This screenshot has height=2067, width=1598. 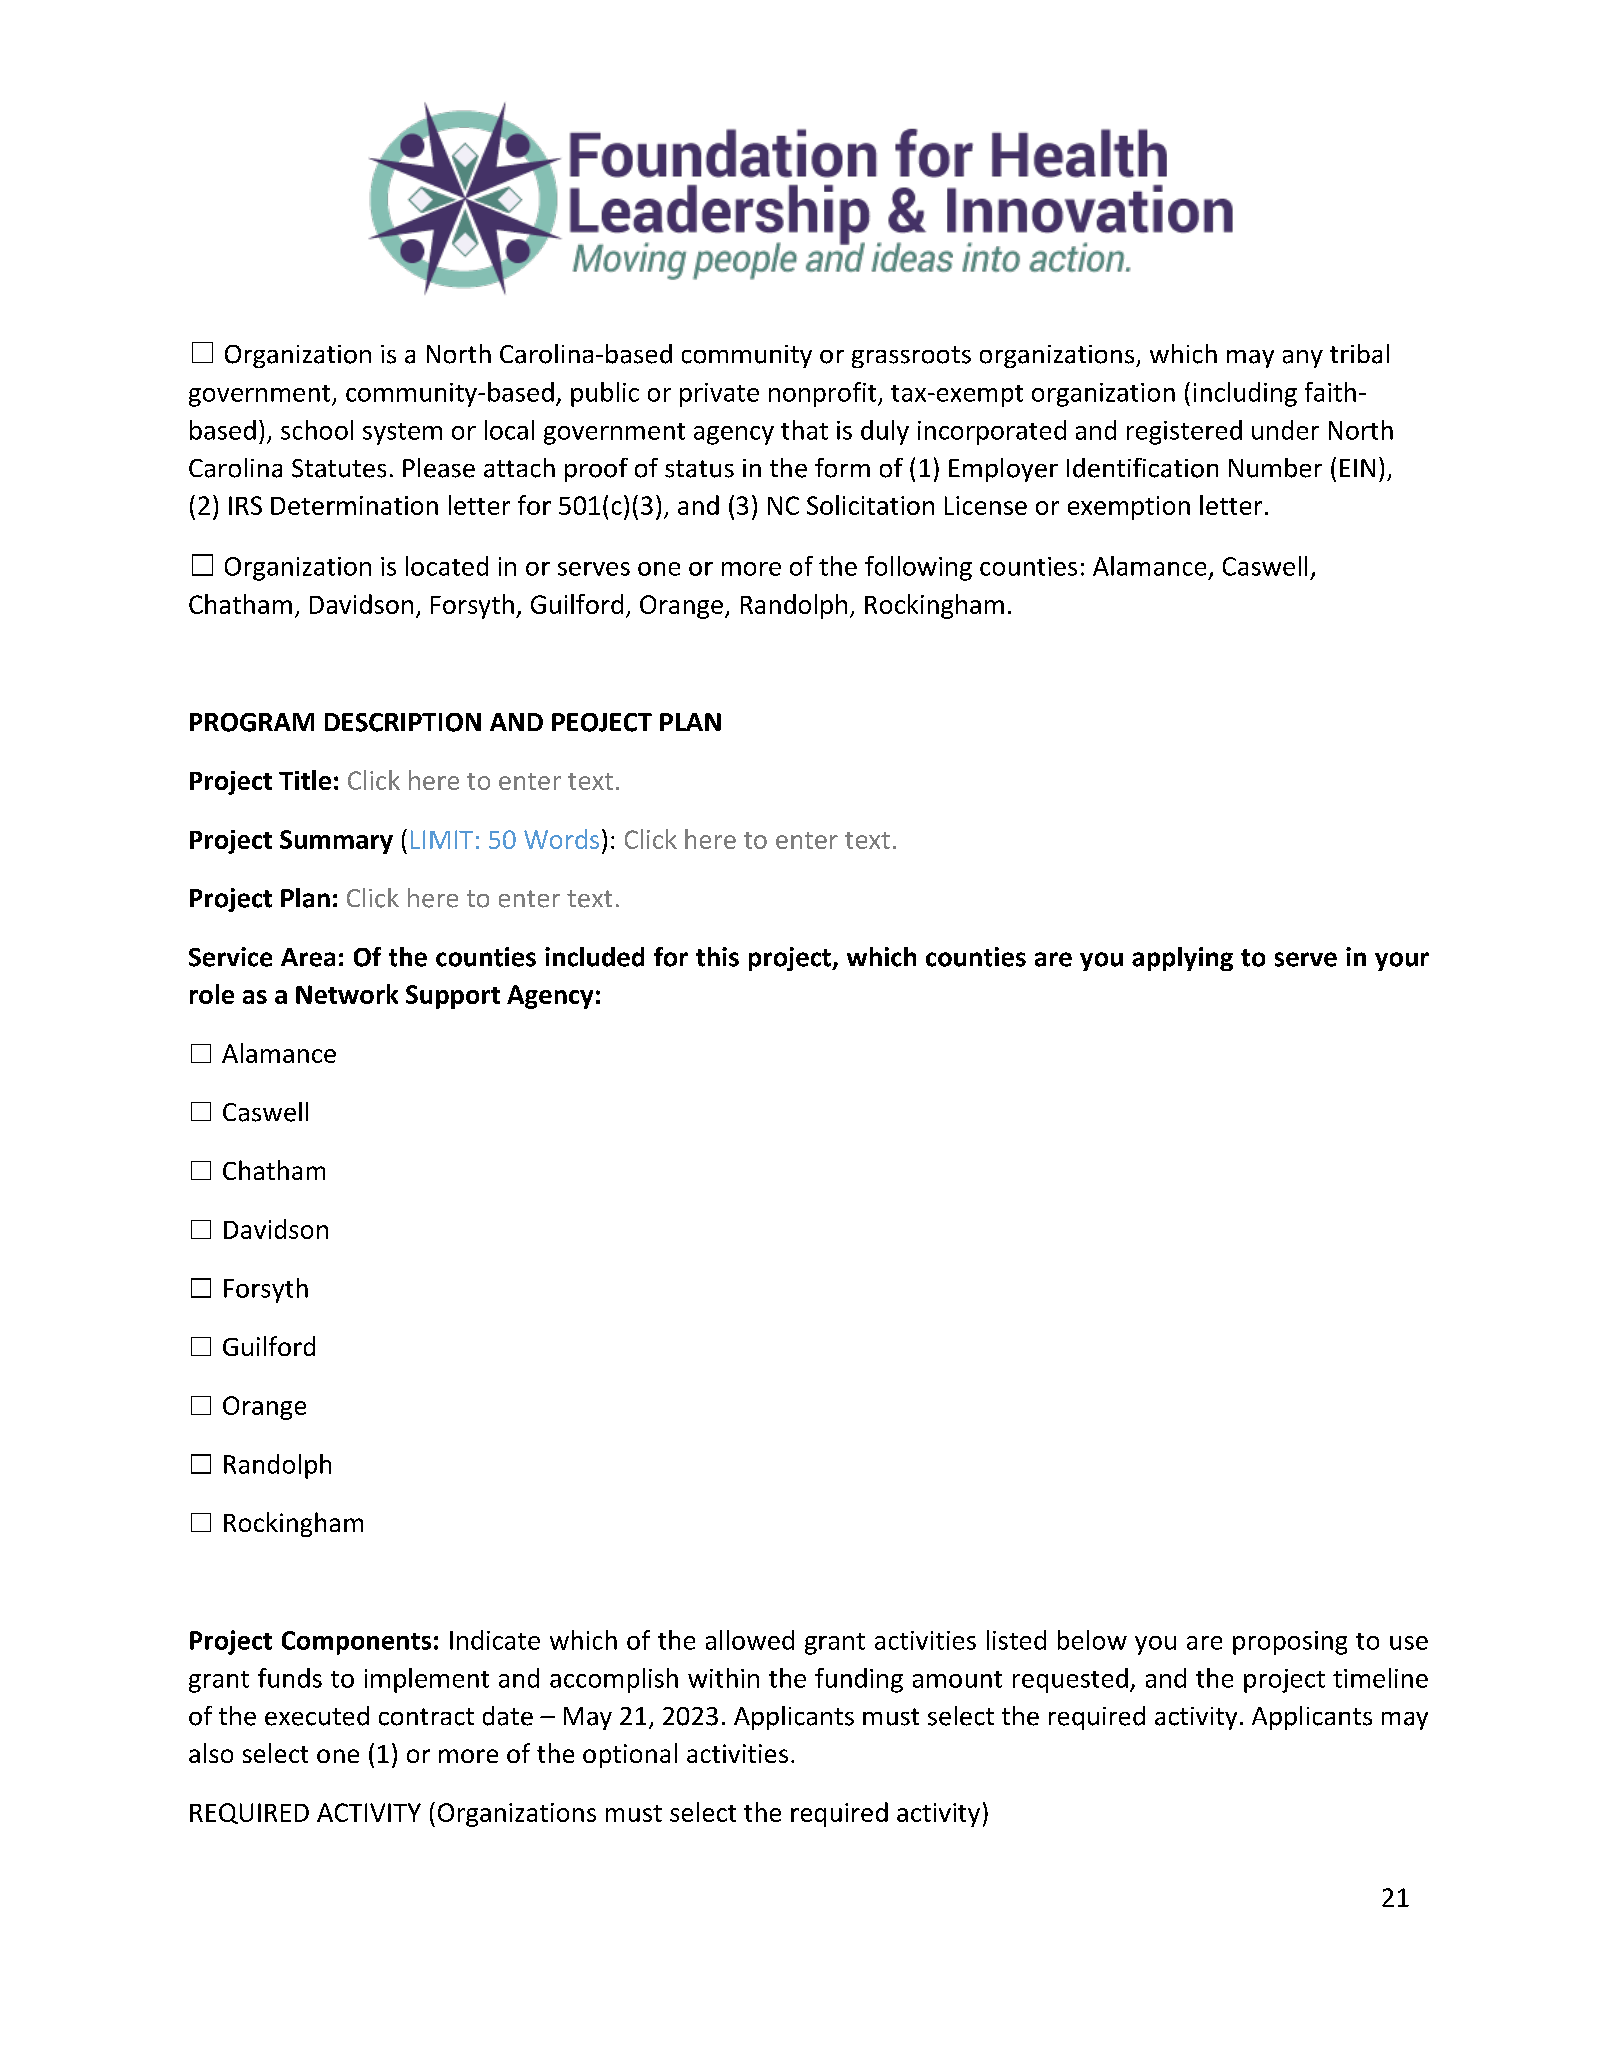 What do you see at coordinates (1182, 959) in the screenshot?
I see `applying` at bounding box center [1182, 959].
